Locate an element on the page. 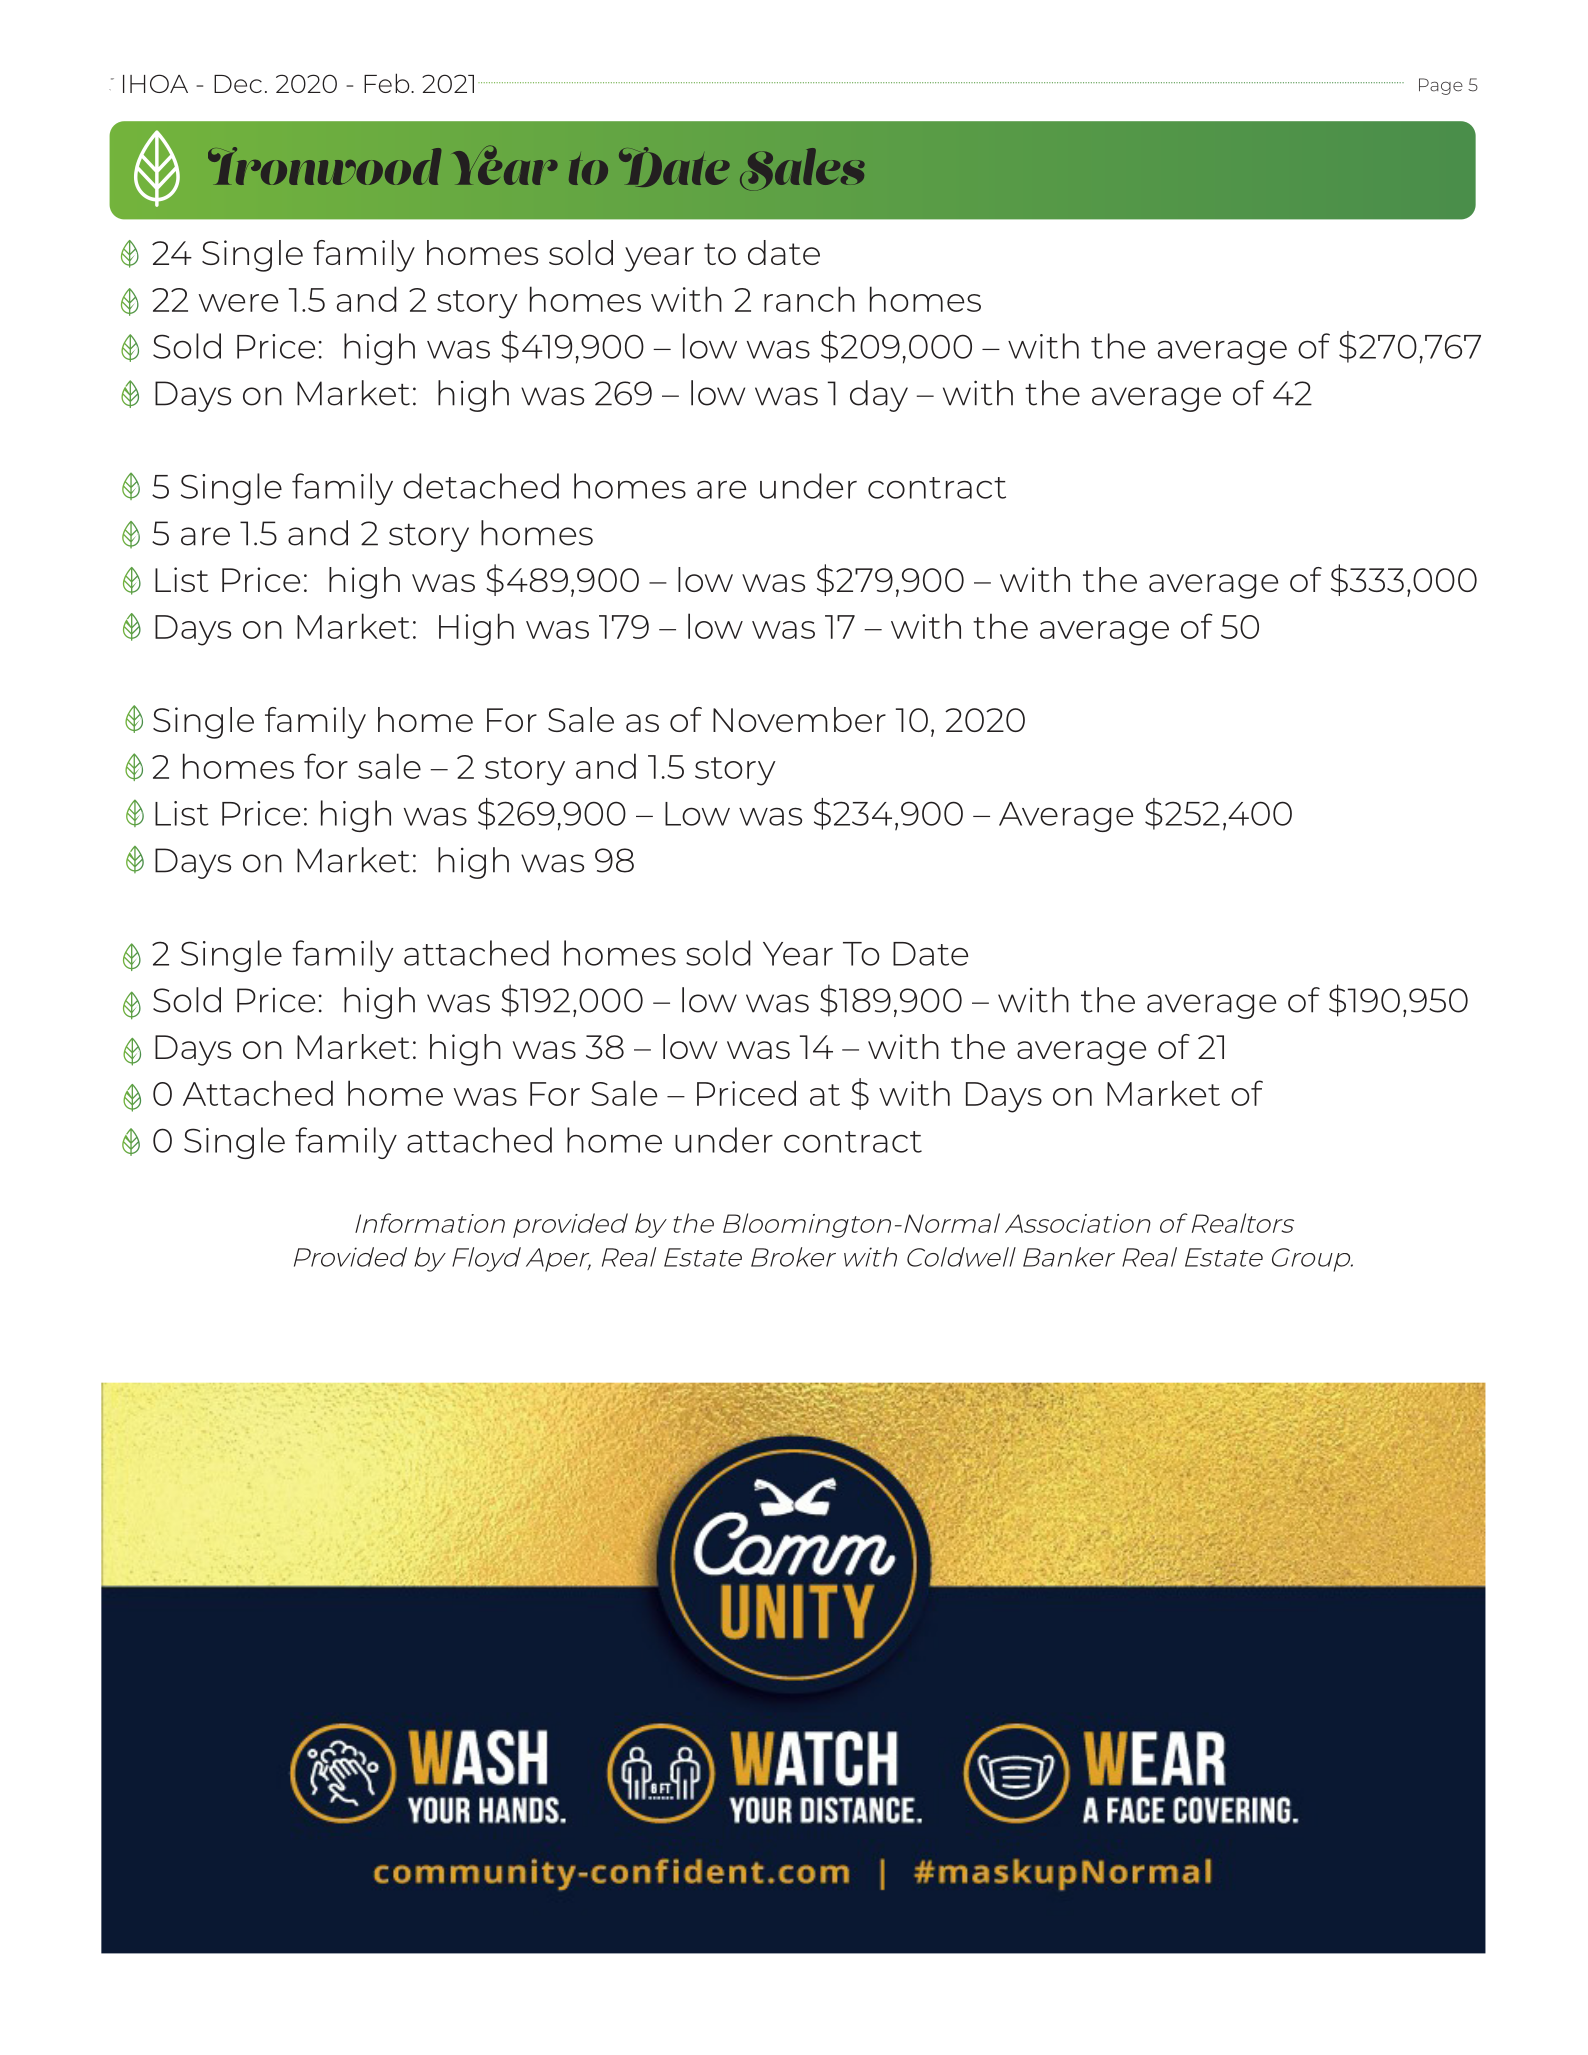 The image size is (1588, 2055). Dec is located at coordinates (238, 84).
